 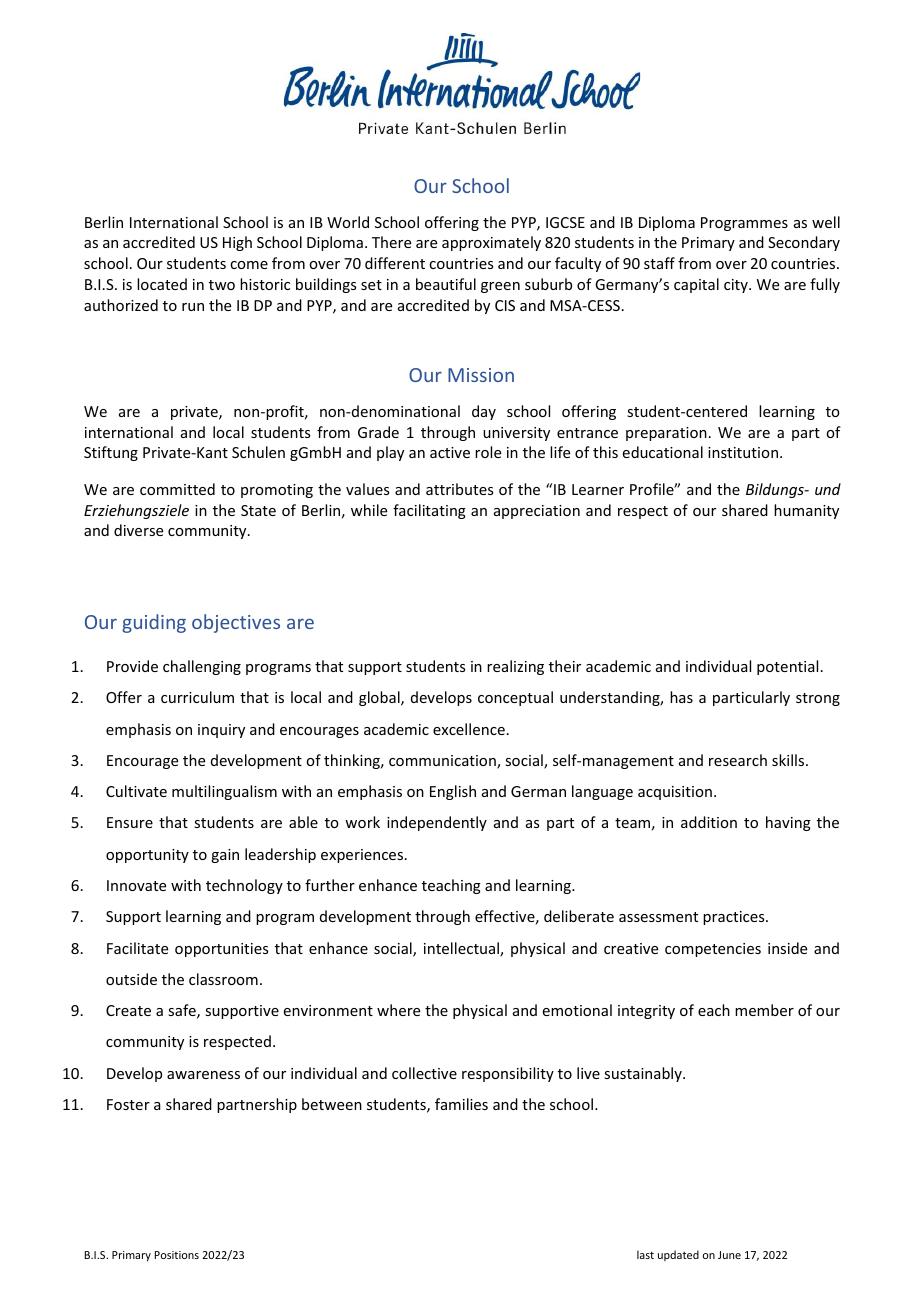 I want to click on city, so click(x=737, y=286).
